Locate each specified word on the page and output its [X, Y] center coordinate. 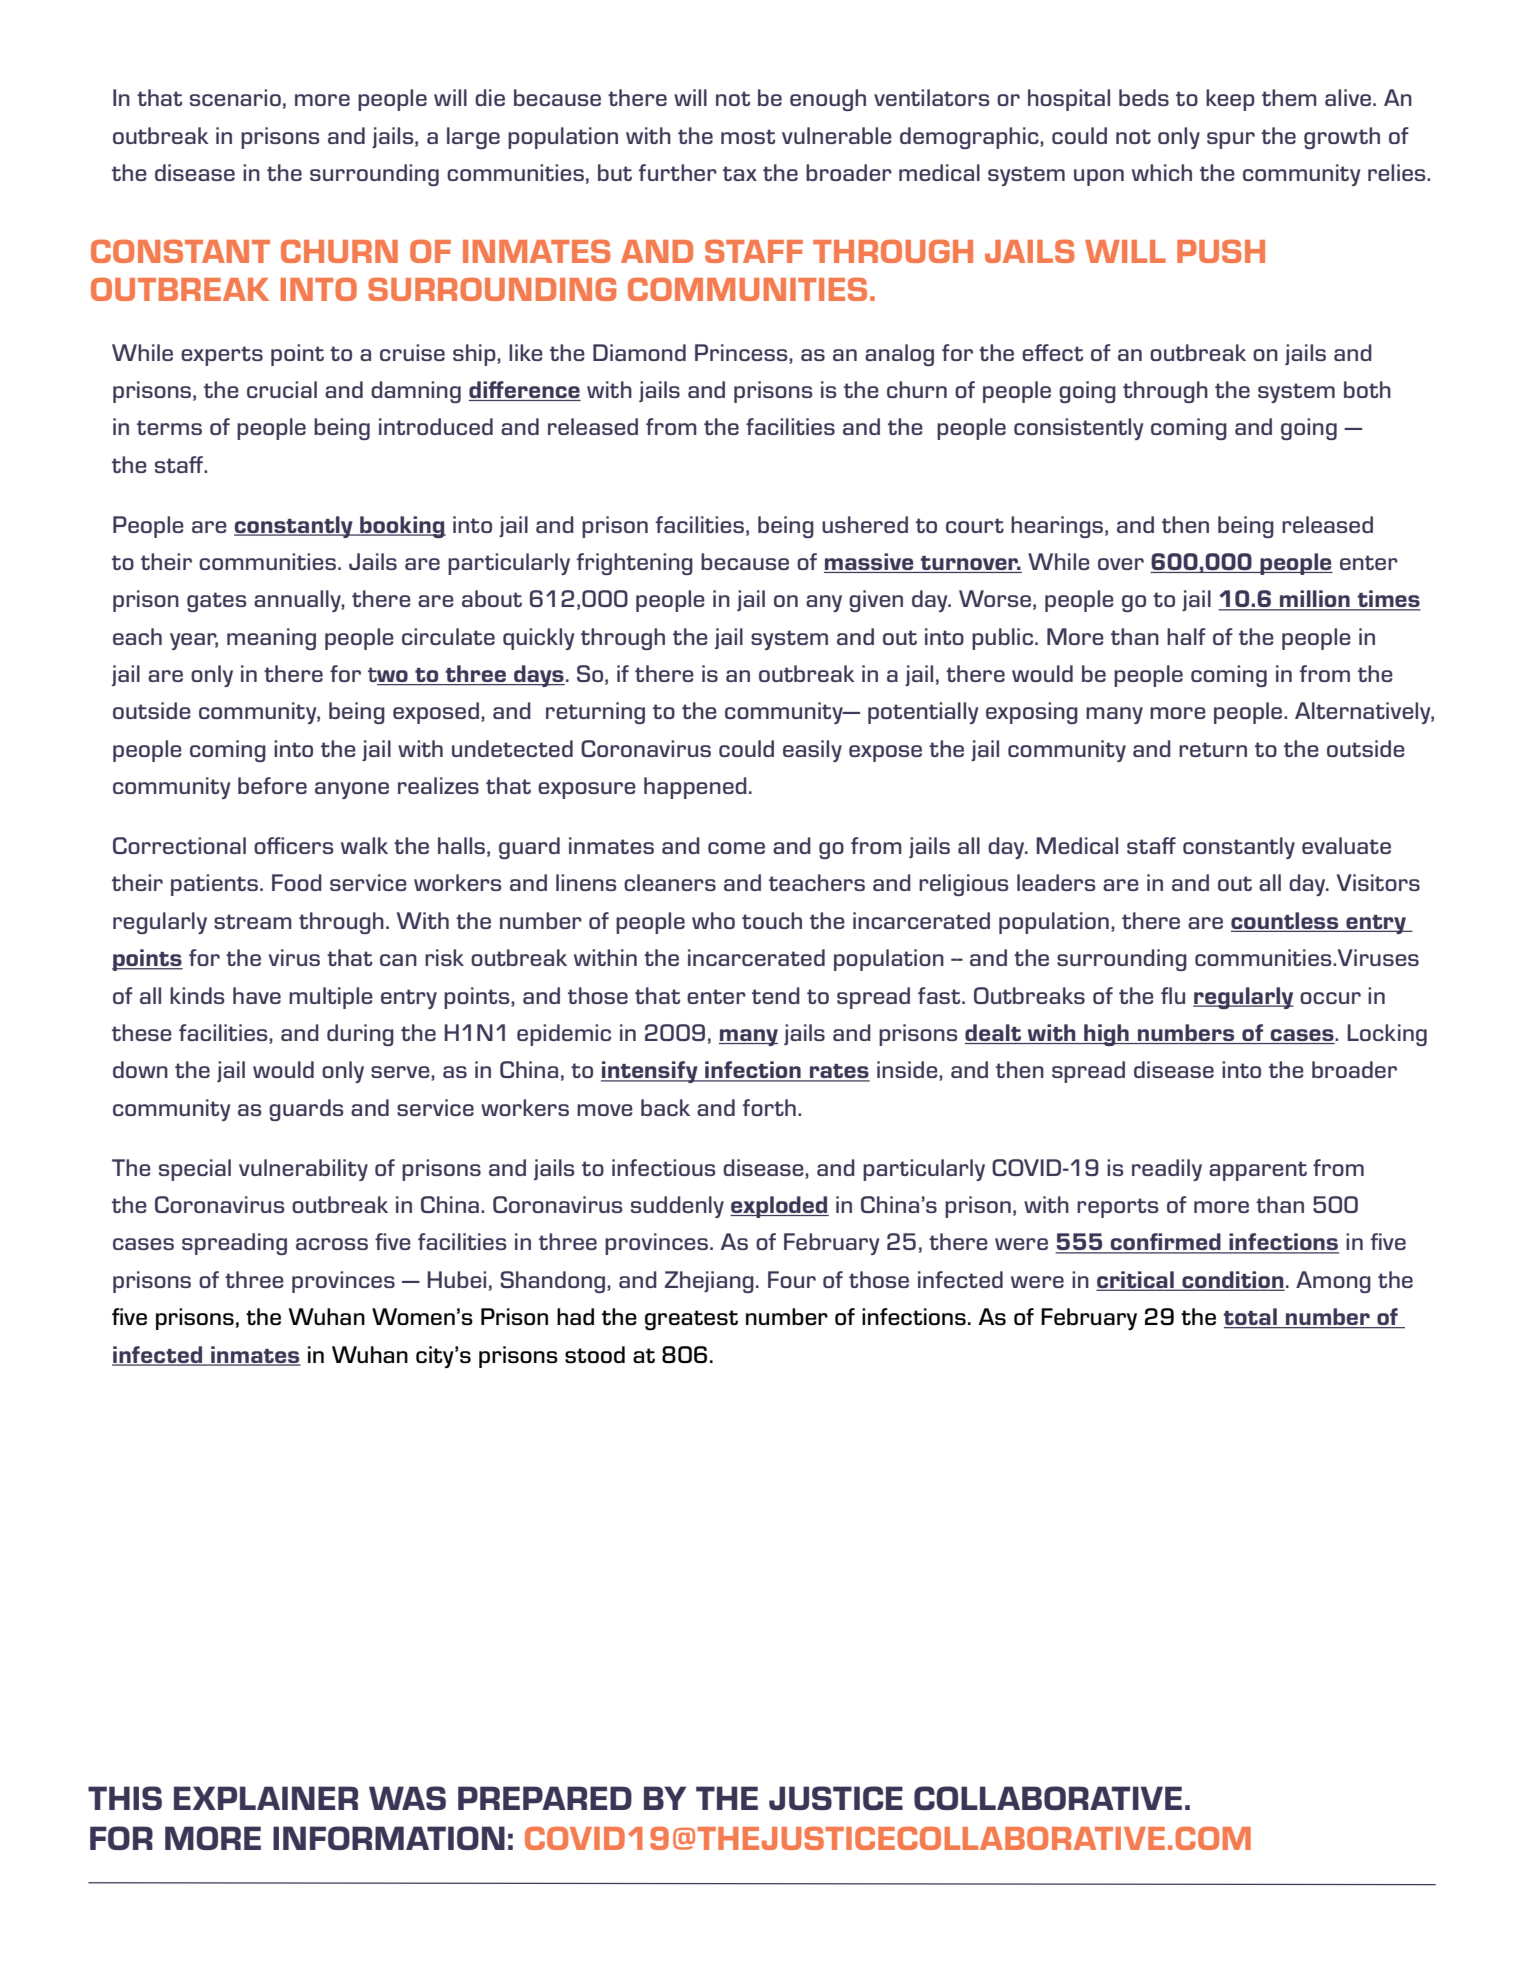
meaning [271, 639]
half [1186, 636]
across [332, 1244]
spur [1231, 140]
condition [1232, 1280]
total [1251, 1318]
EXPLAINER [266, 1798]
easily [812, 751]
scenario [235, 97]
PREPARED [545, 1798]
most [748, 136]
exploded [779, 1207]
